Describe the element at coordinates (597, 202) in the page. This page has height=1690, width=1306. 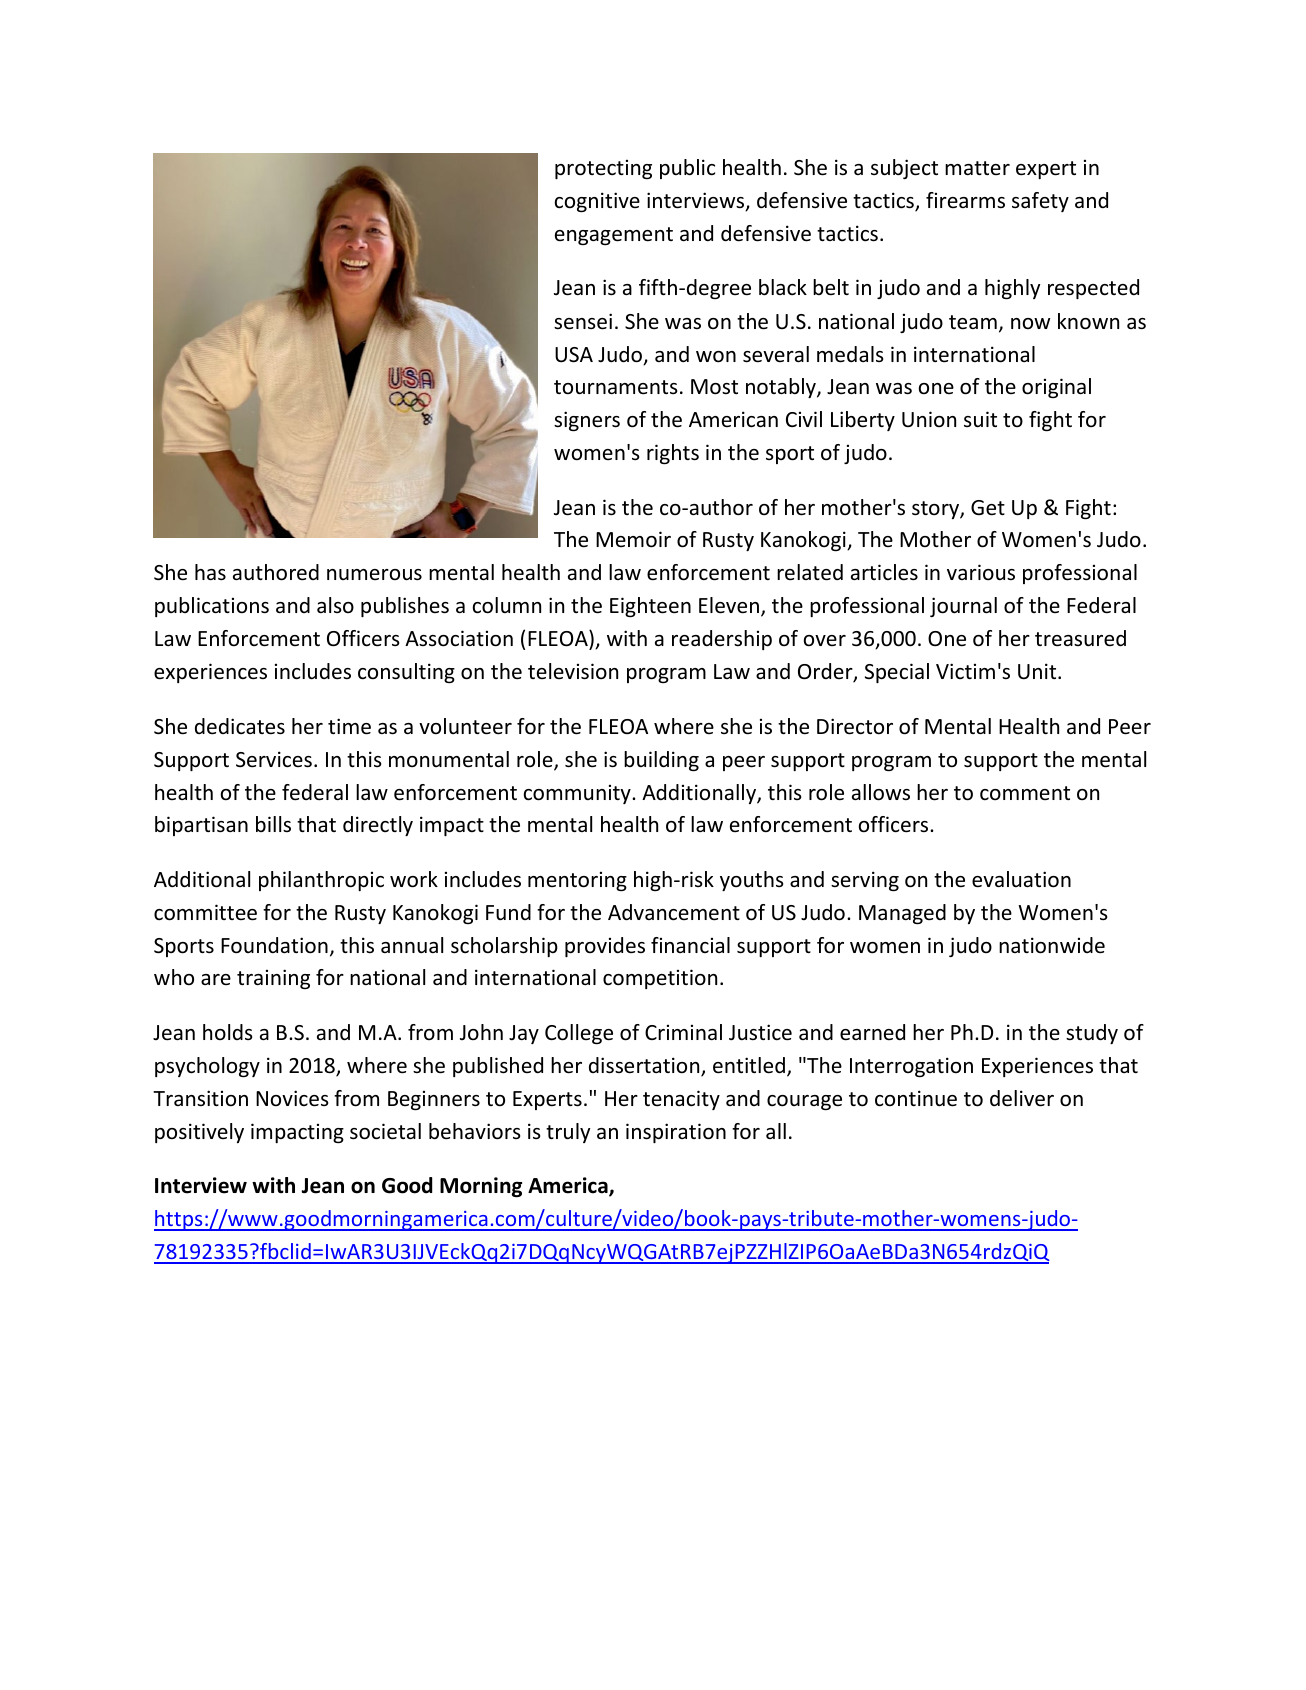
I see `cognitive` at that location.
